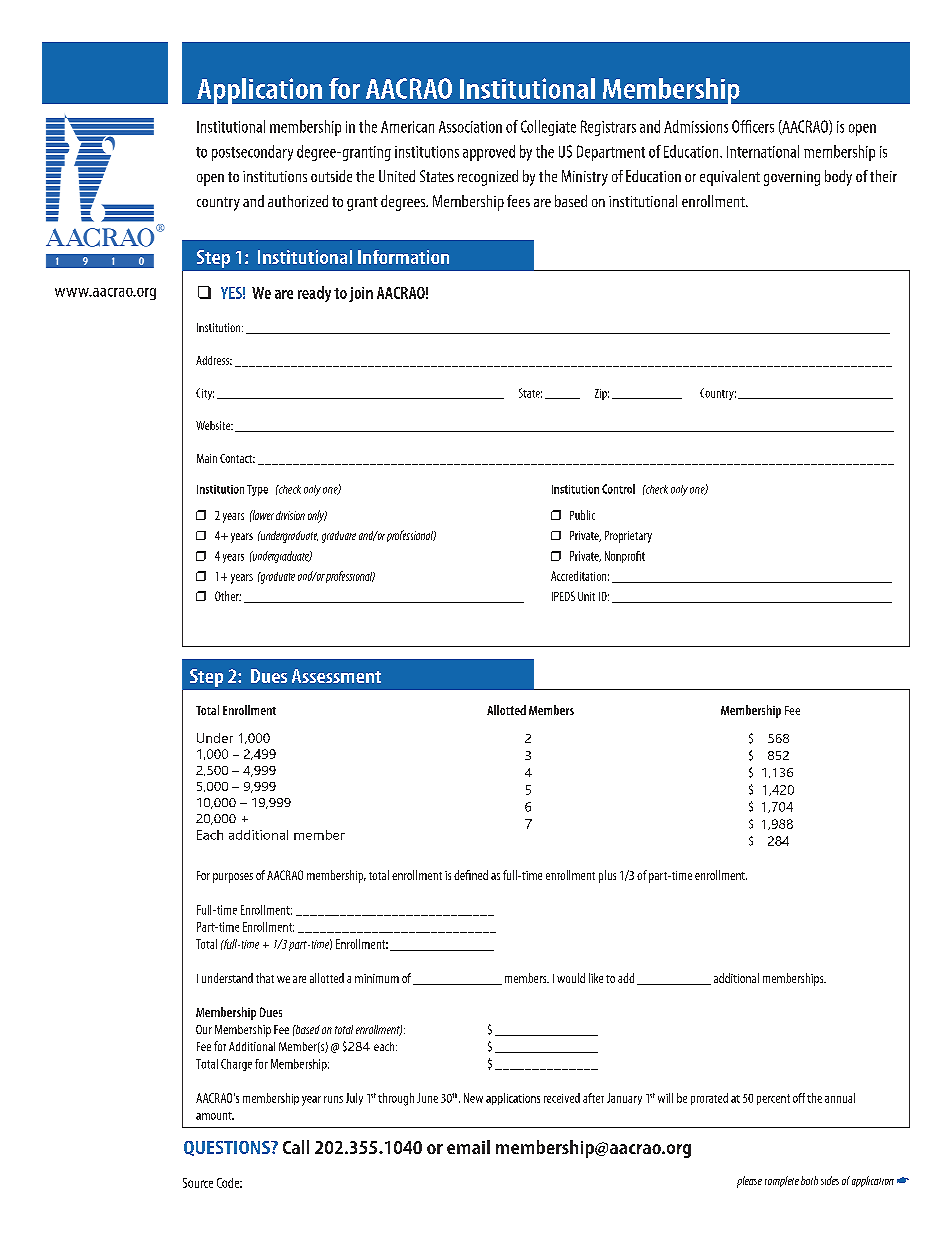  Describe the element at coordinates (548, 128) in the image. I see `Collegiate` at that location.
